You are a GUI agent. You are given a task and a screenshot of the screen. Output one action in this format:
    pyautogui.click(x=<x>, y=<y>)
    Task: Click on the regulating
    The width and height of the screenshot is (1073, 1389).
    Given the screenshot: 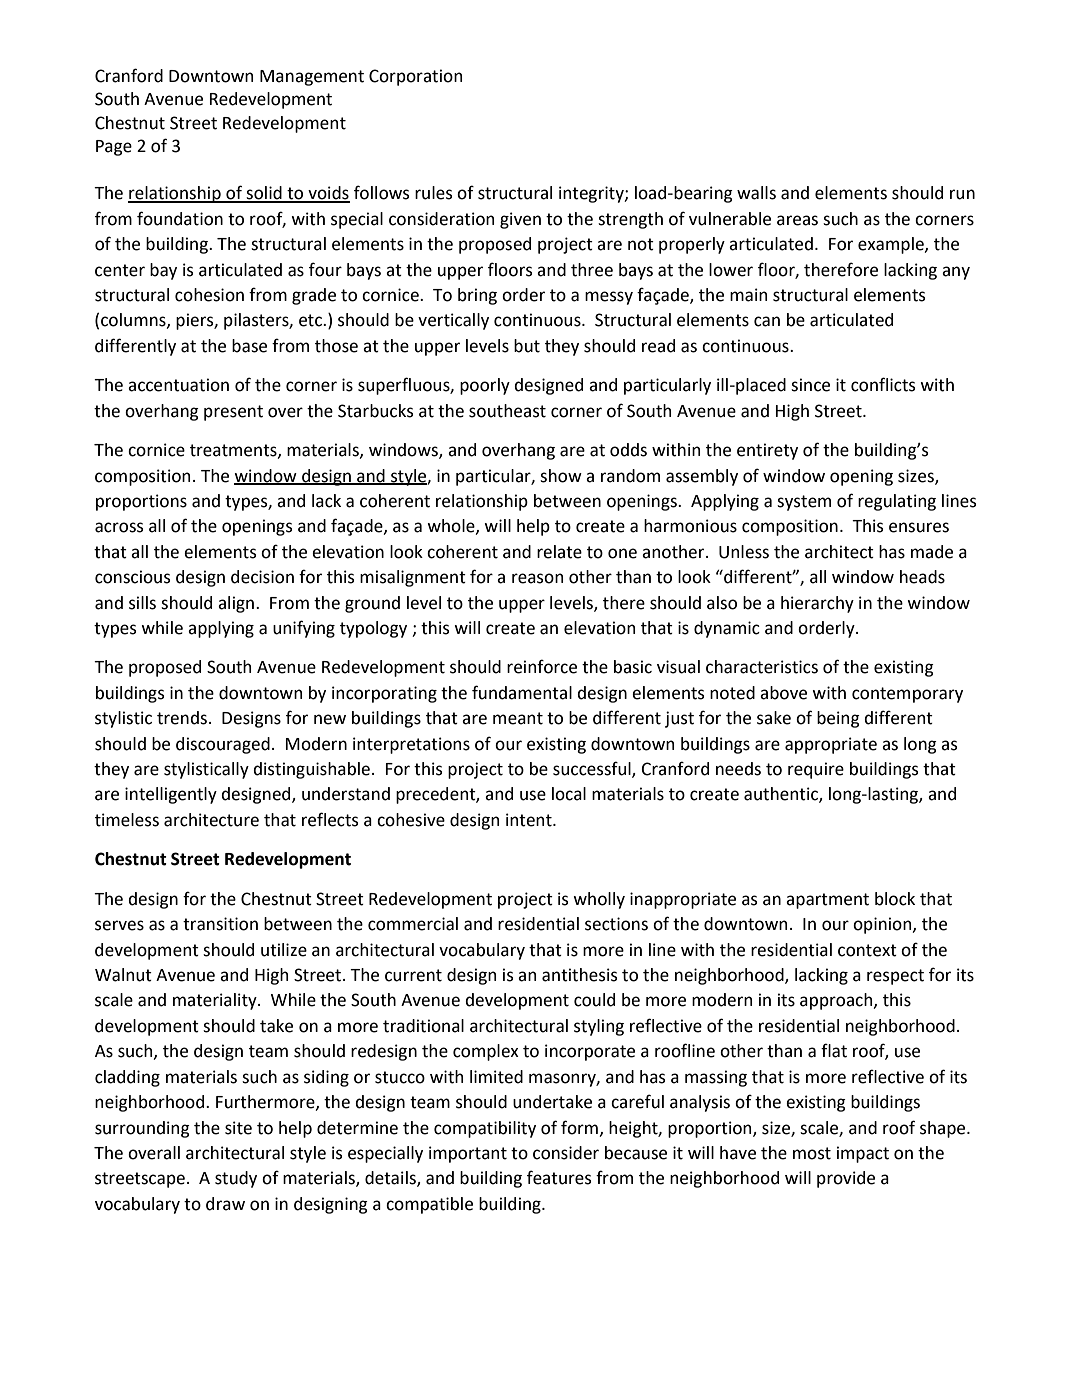 What is the action you would take?
    pyautogui.click(x=897, y=502)
